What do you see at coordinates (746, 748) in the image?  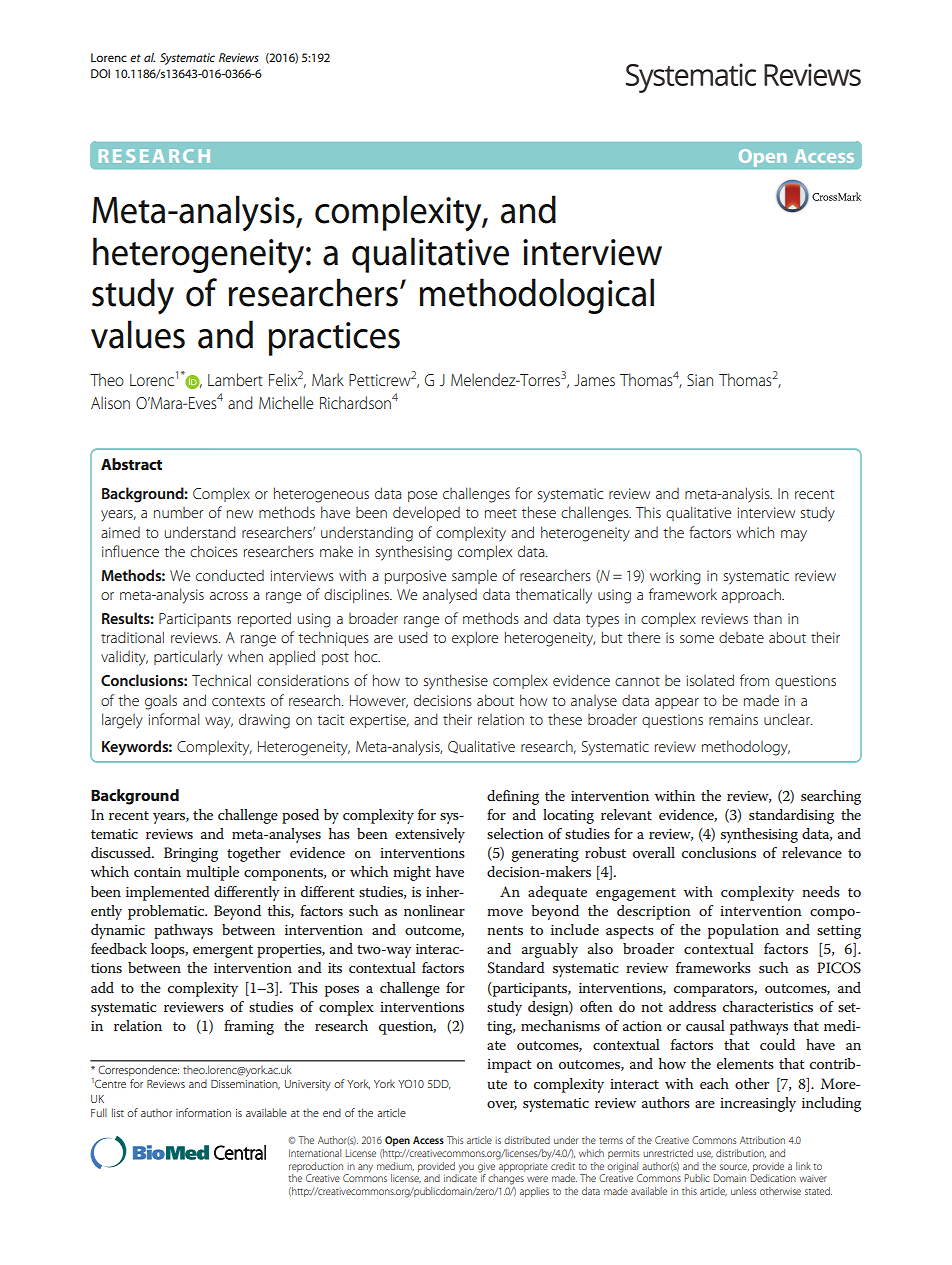 I see `methodology` at bounding box center [746, 748].
